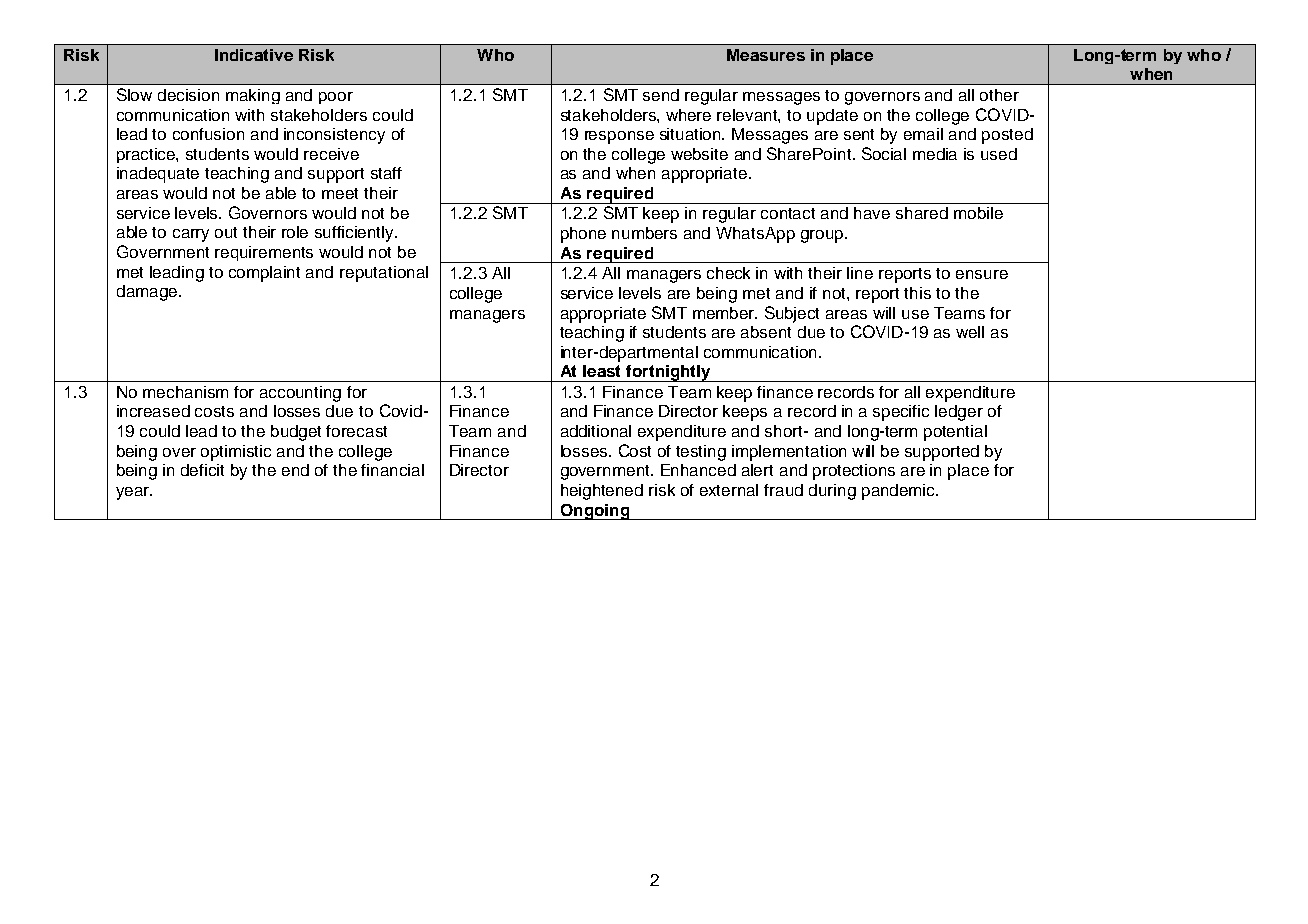 Image resolution: width=1308 pixels, height=924 pixels. Describe the element at coordinates (901, 413) in the document. I see `specific` at that location.
